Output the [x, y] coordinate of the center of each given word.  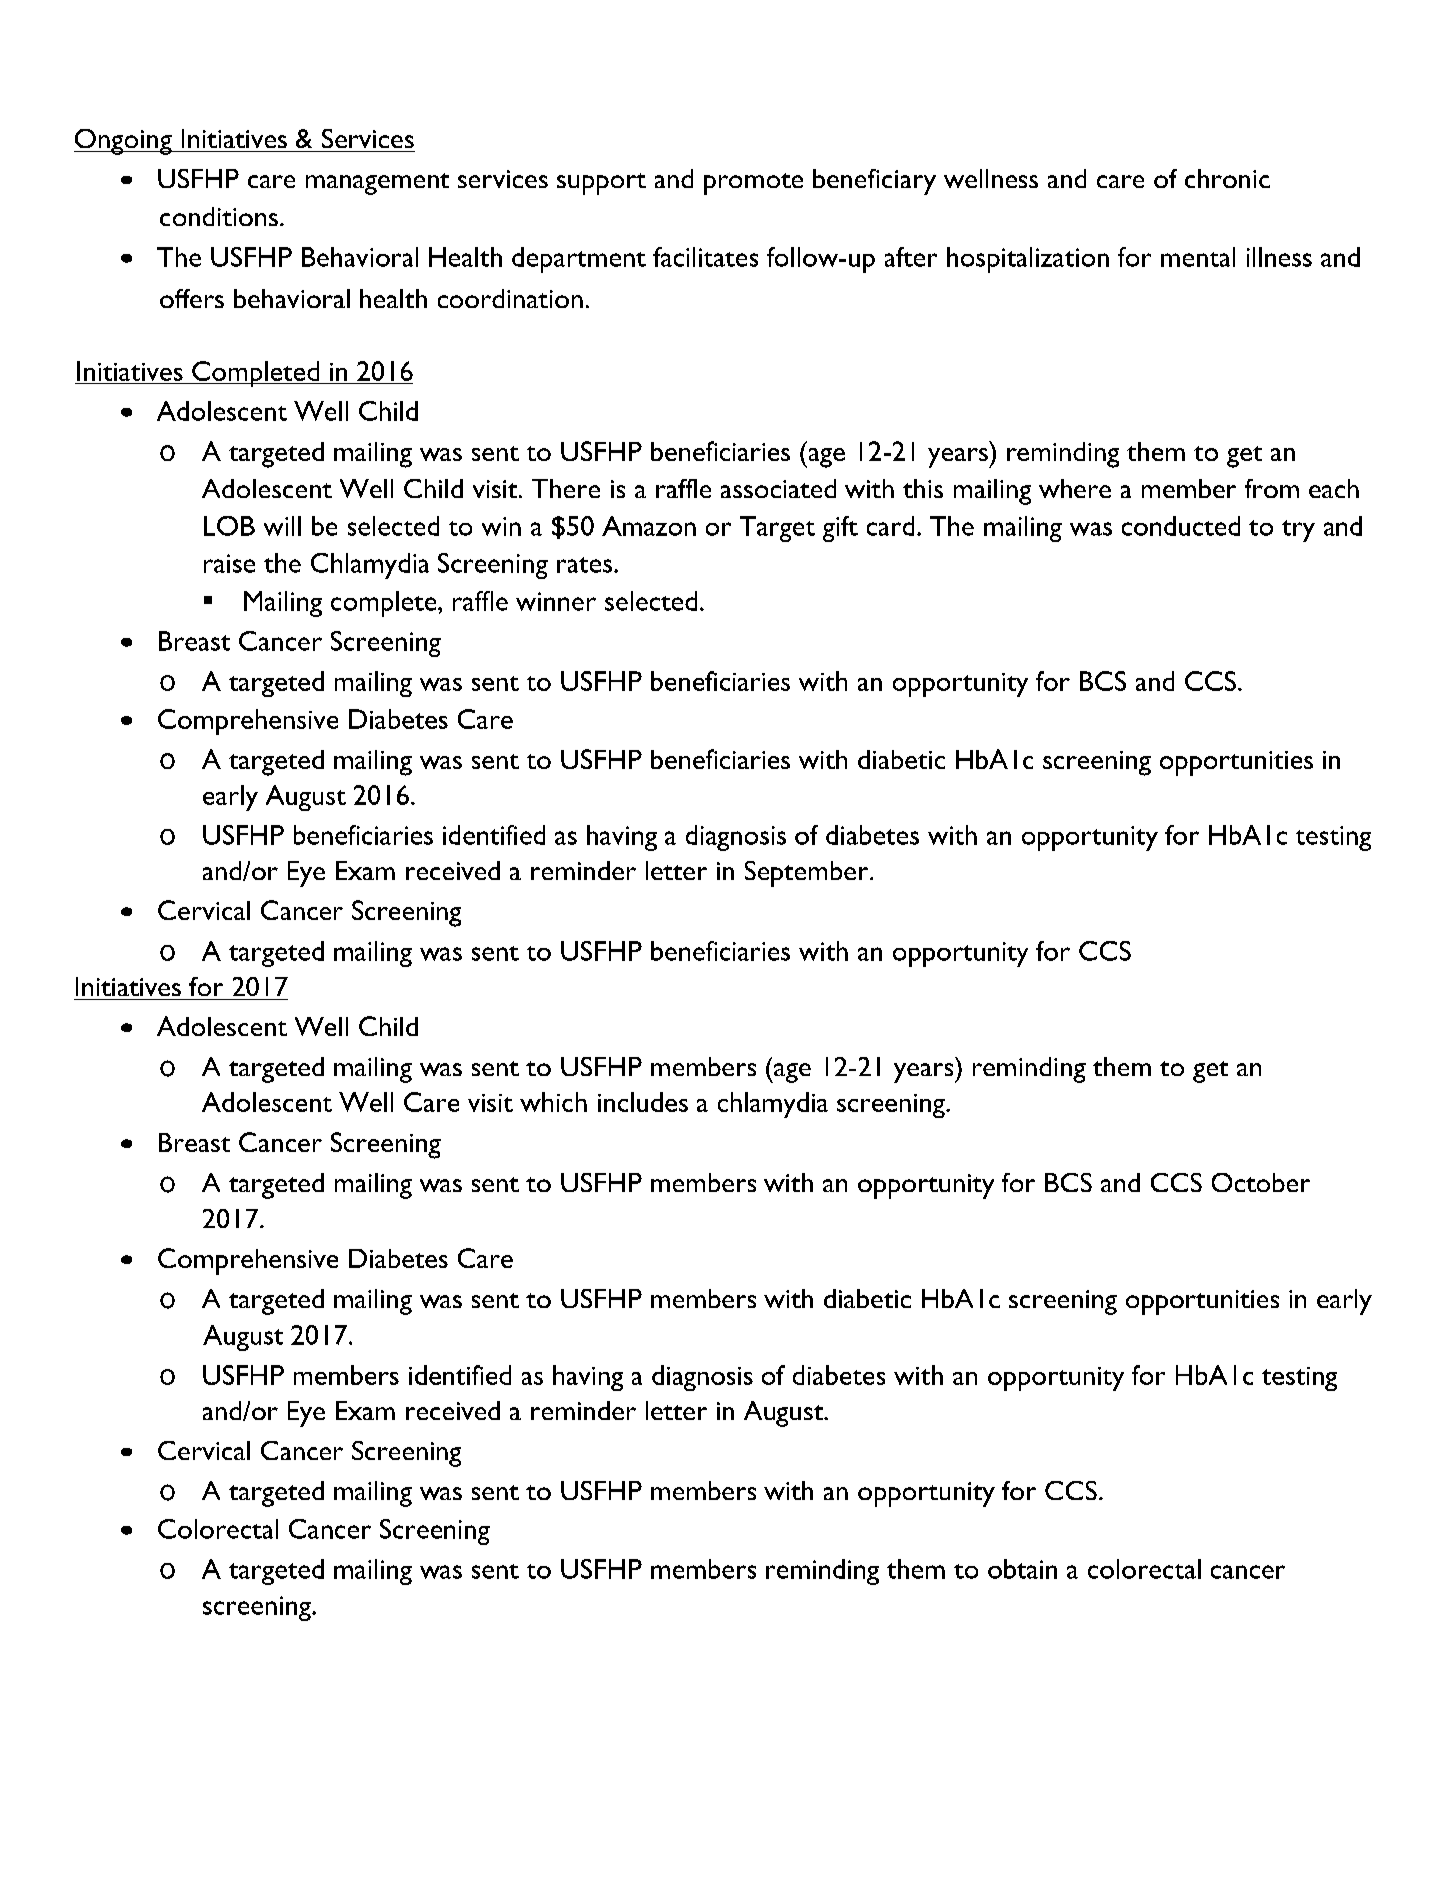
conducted [1181, 526]
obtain [1022, 1569]
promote [753, 184]
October [1261, 1182]
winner [556, 601]
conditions [219, 216]
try [1298, 531]
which [553, 1102]
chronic [1227, 178]
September [808, 874]
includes [643, 1102]
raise [229, 563]
